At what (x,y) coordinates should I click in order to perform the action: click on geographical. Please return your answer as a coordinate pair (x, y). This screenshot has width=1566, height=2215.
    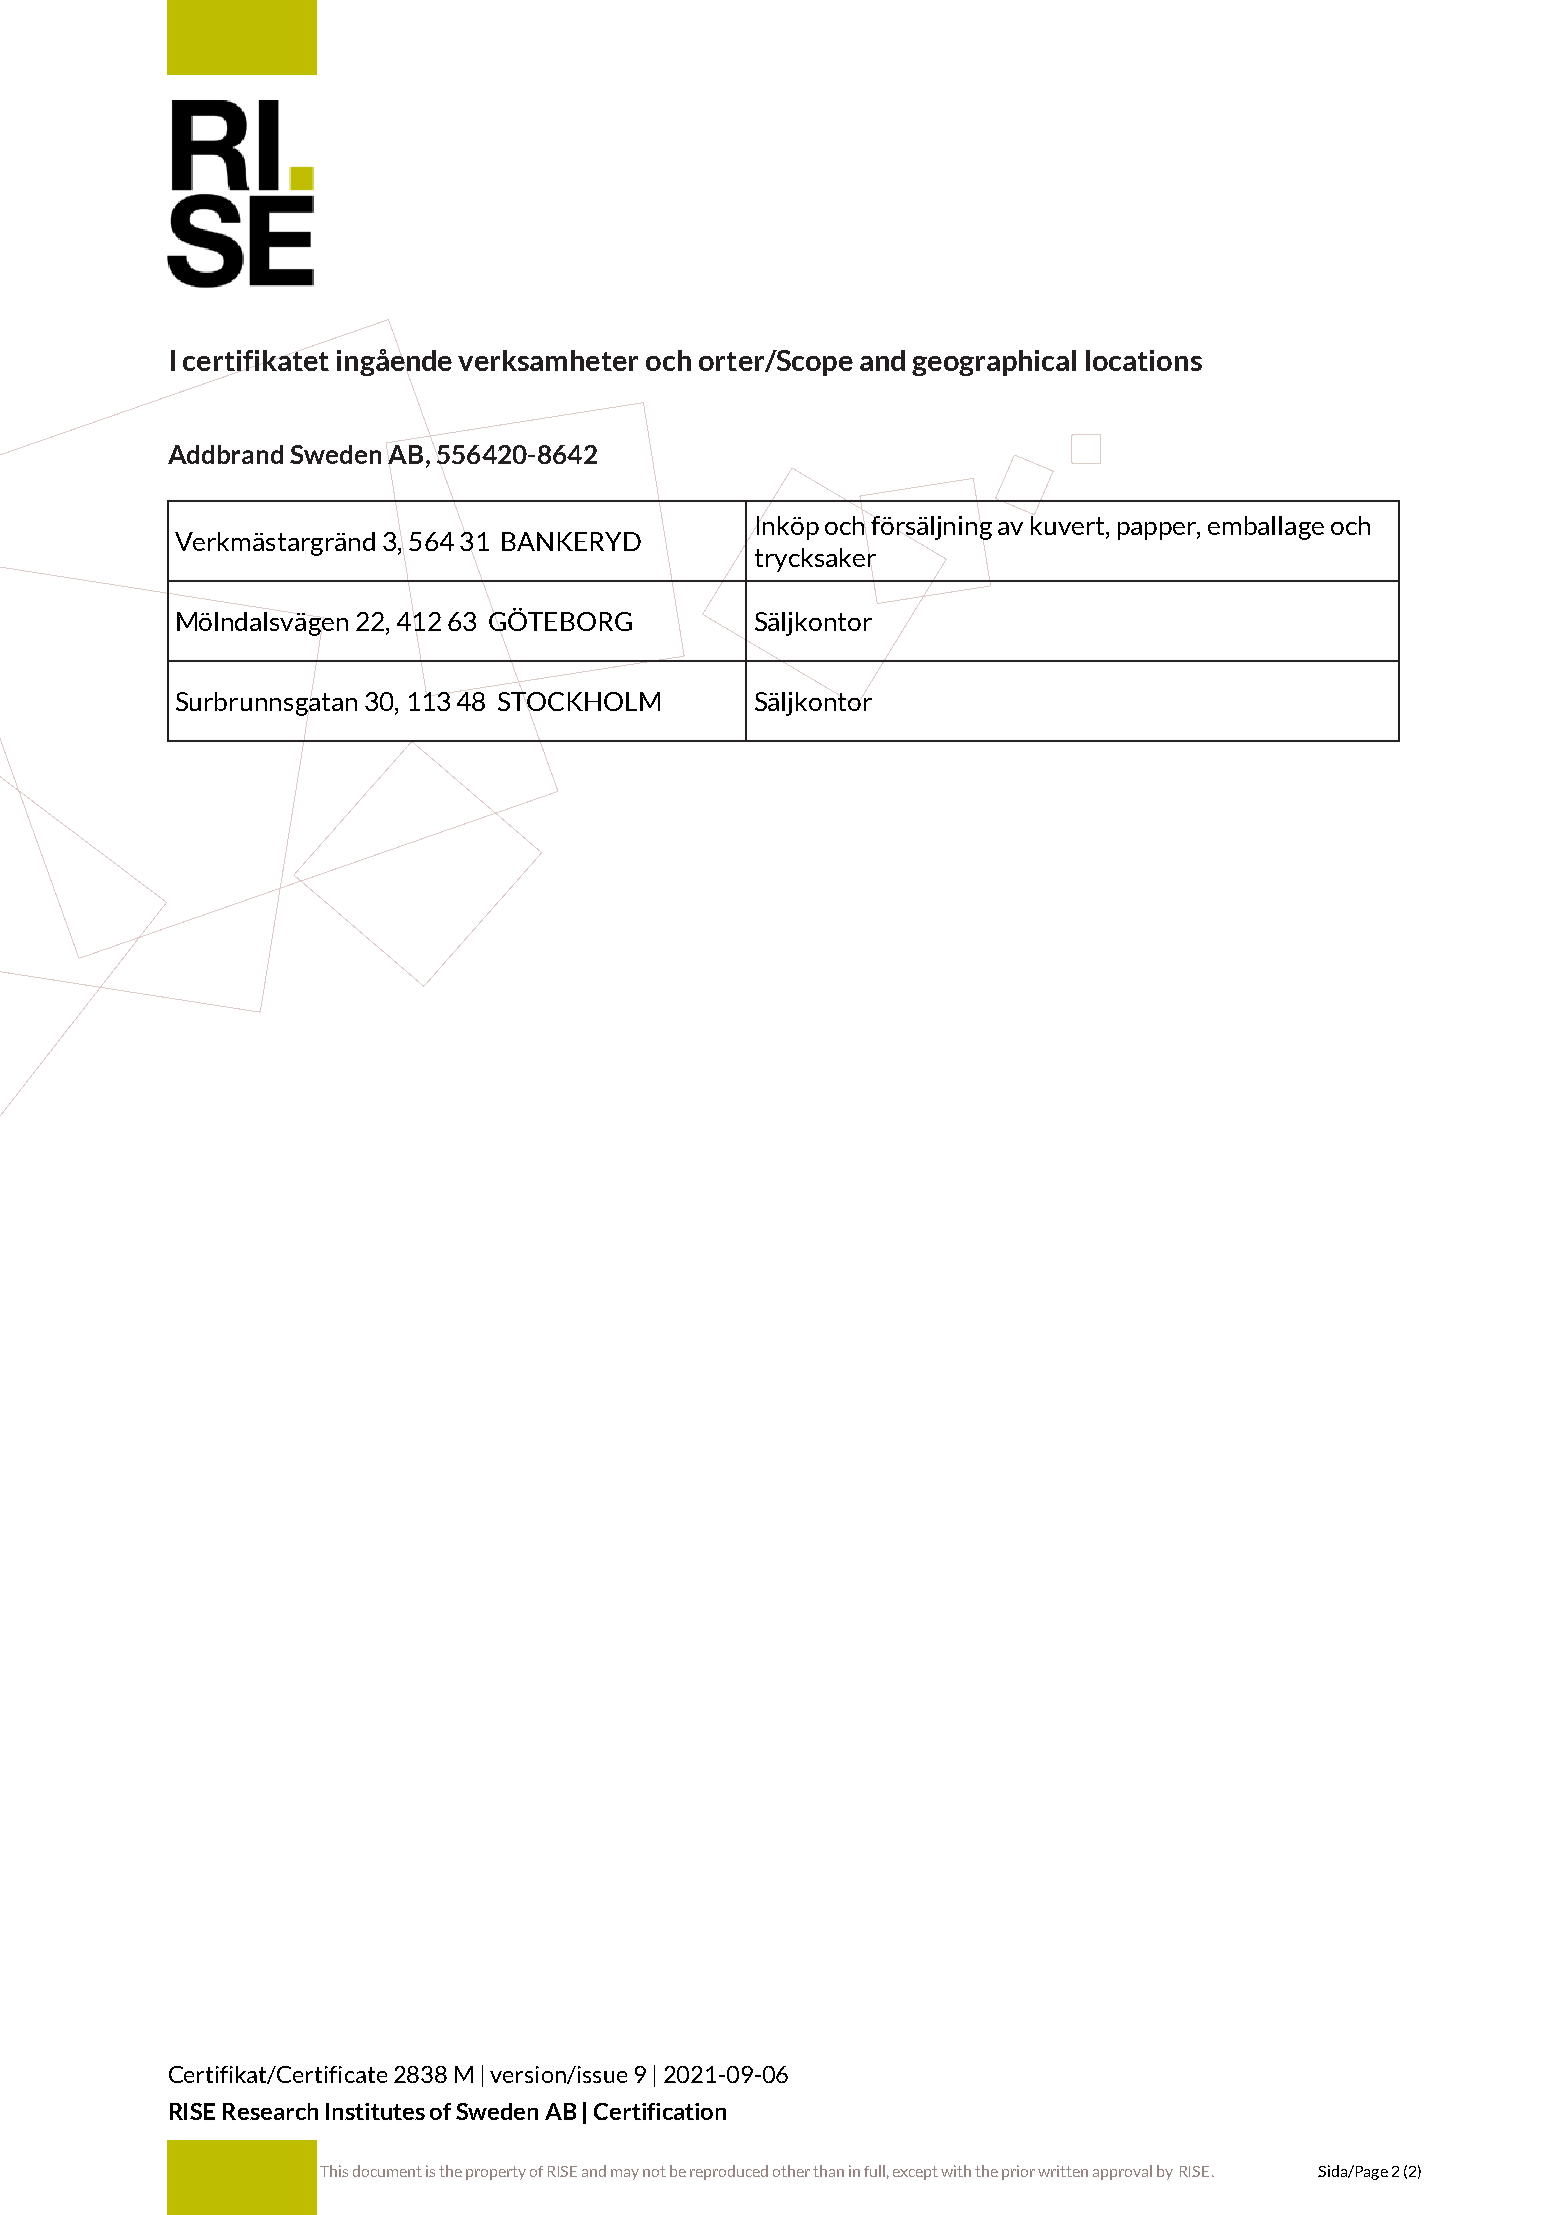
    Looking at the image, I should click on (994, 363).
